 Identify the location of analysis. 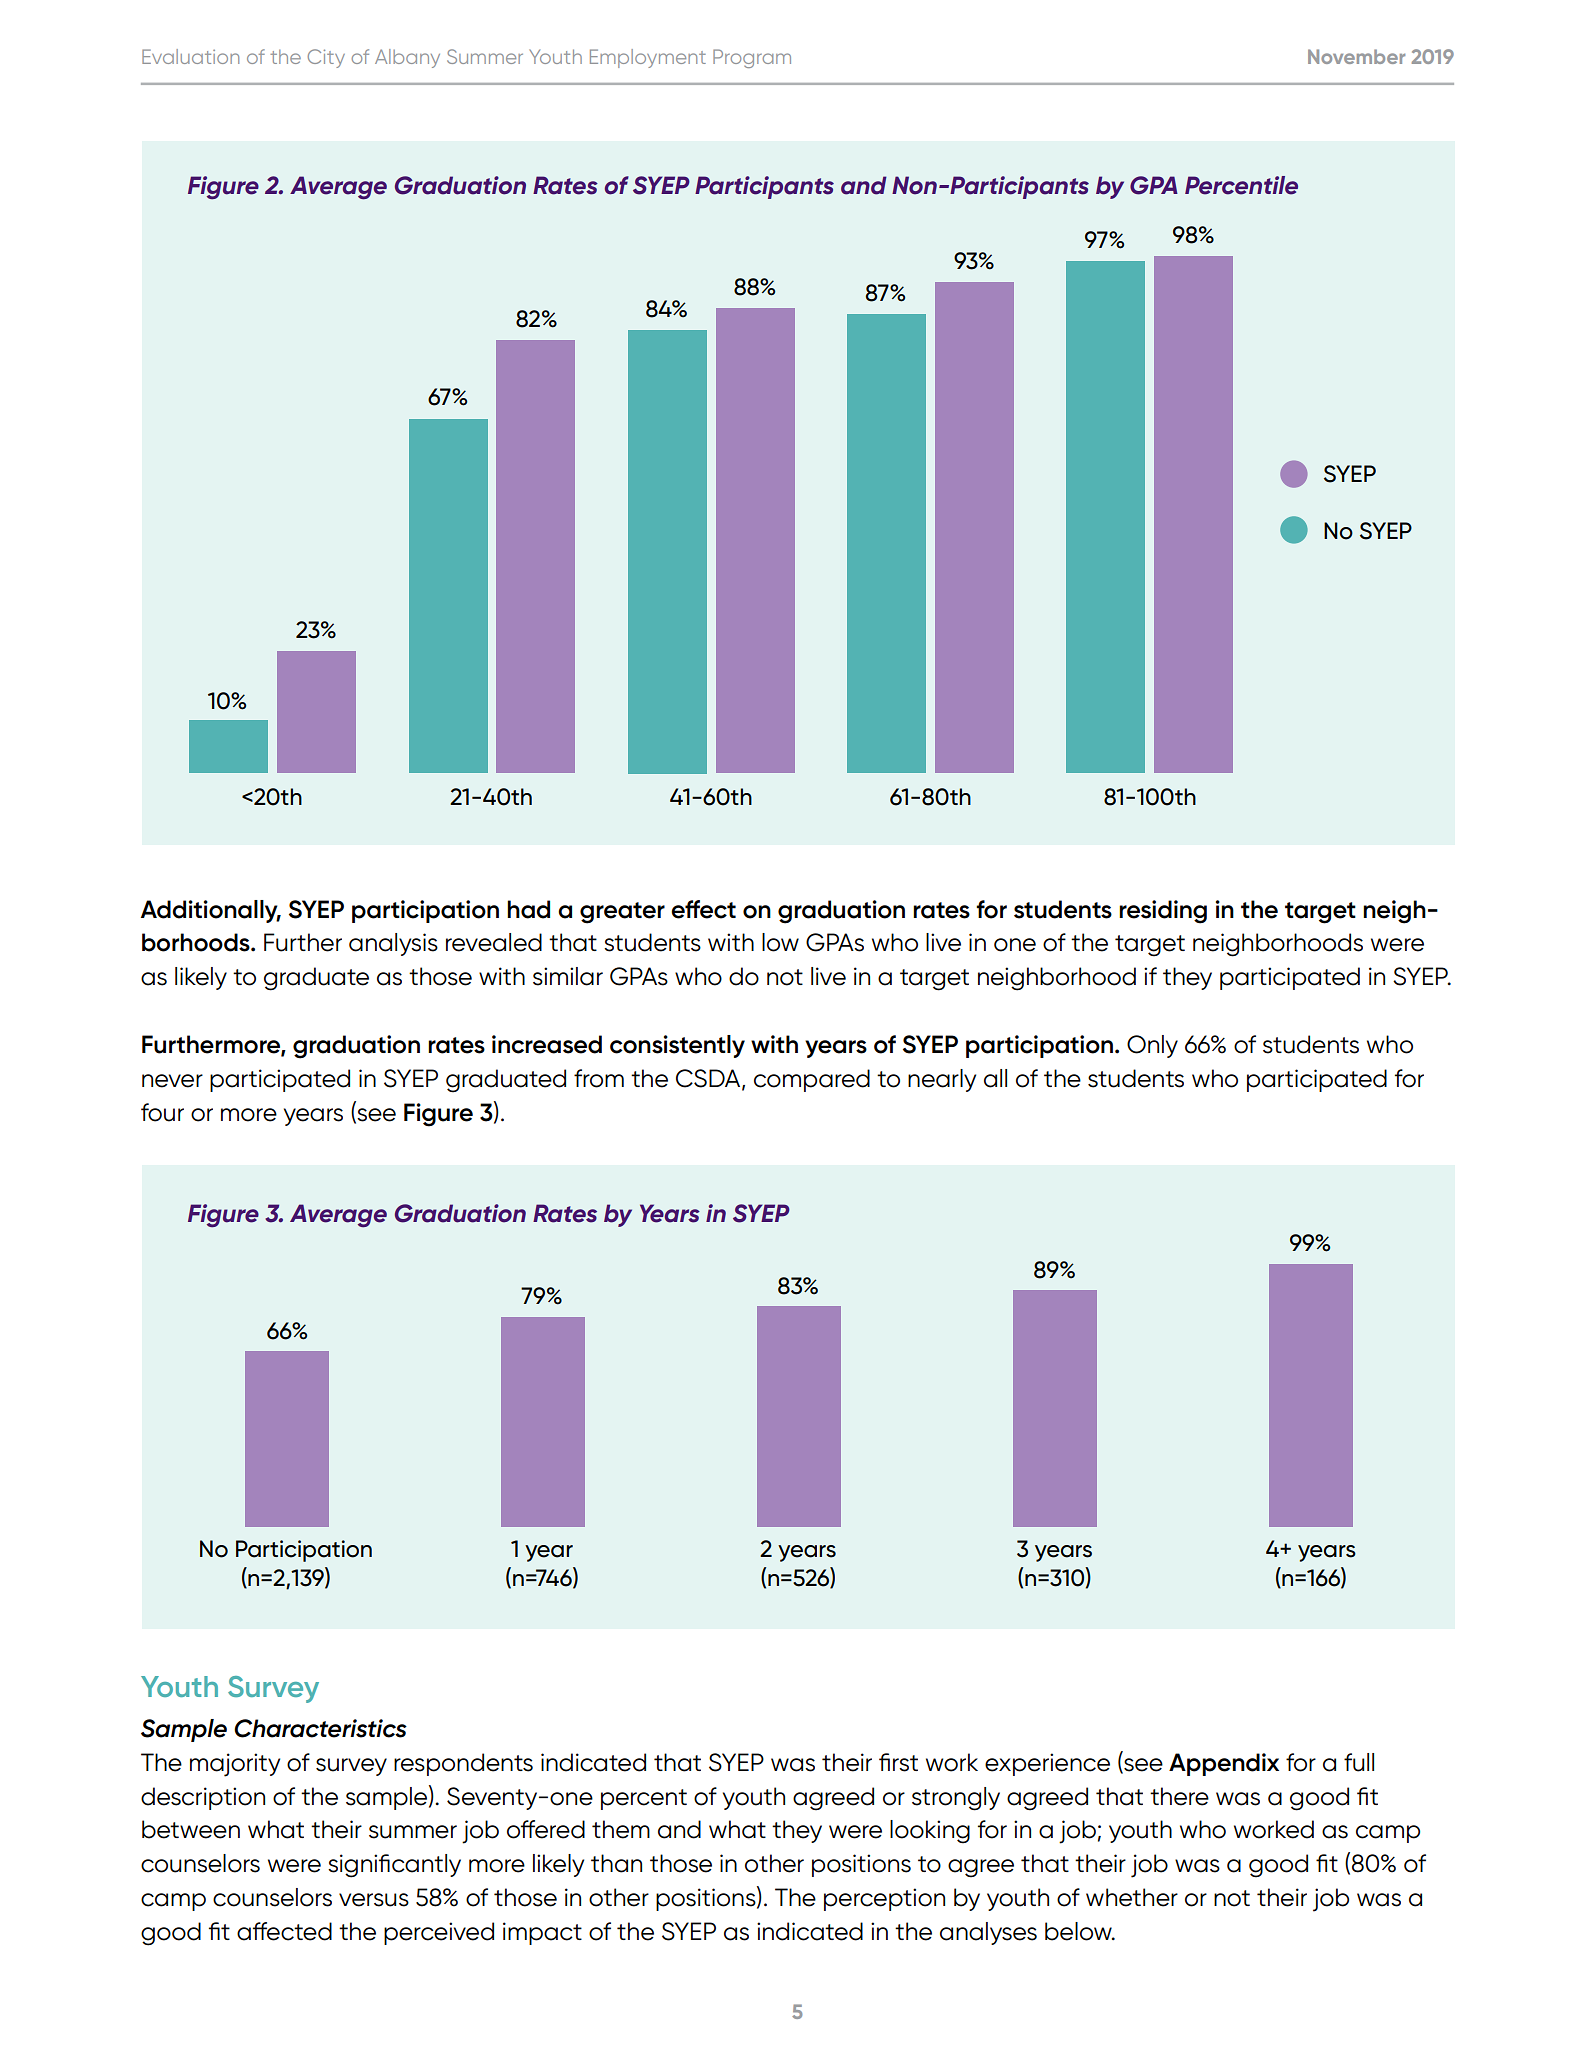
(393, 944).
